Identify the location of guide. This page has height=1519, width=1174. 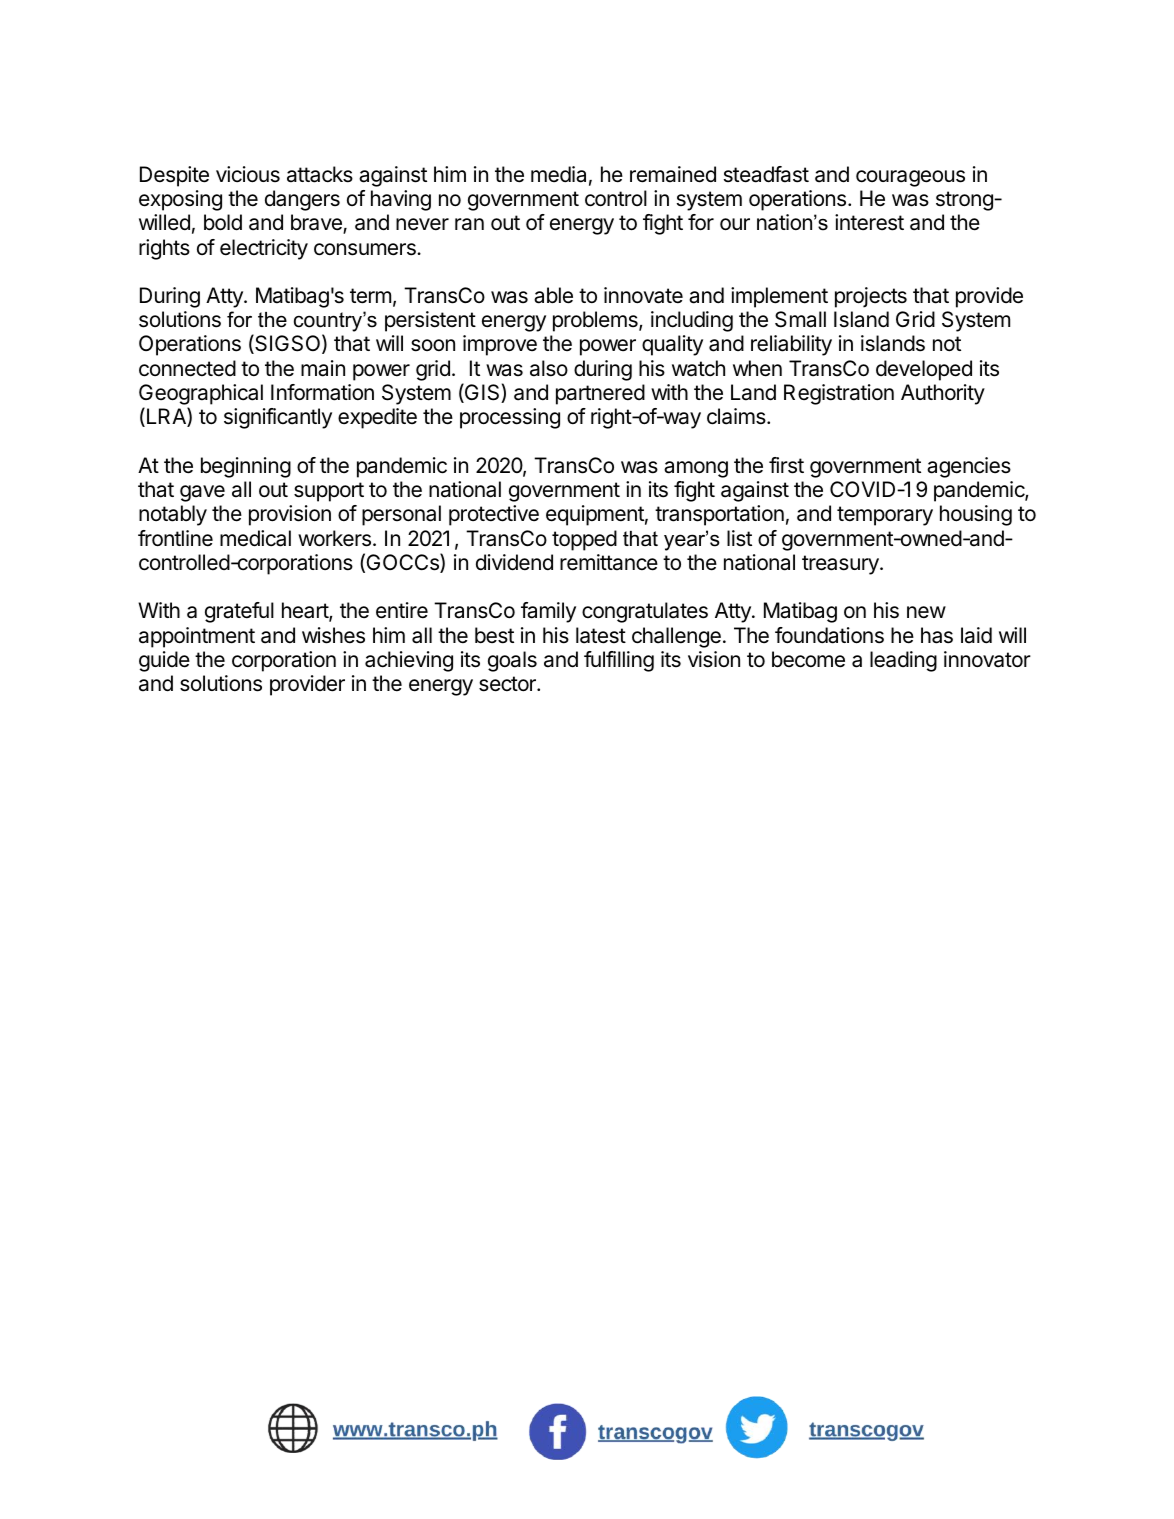
(164, 661).
